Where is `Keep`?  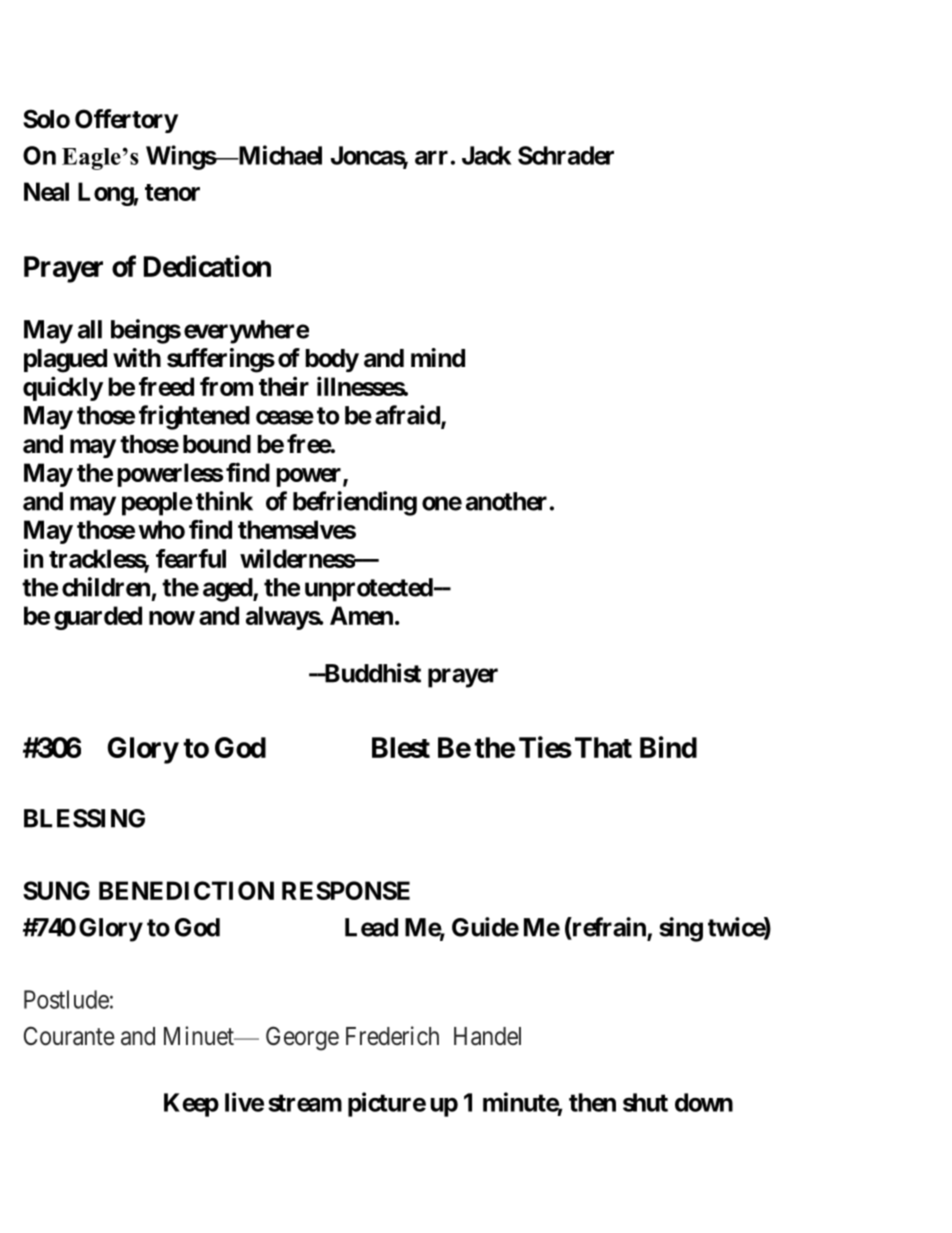
Keep is located at coordinates (191, 1105).
